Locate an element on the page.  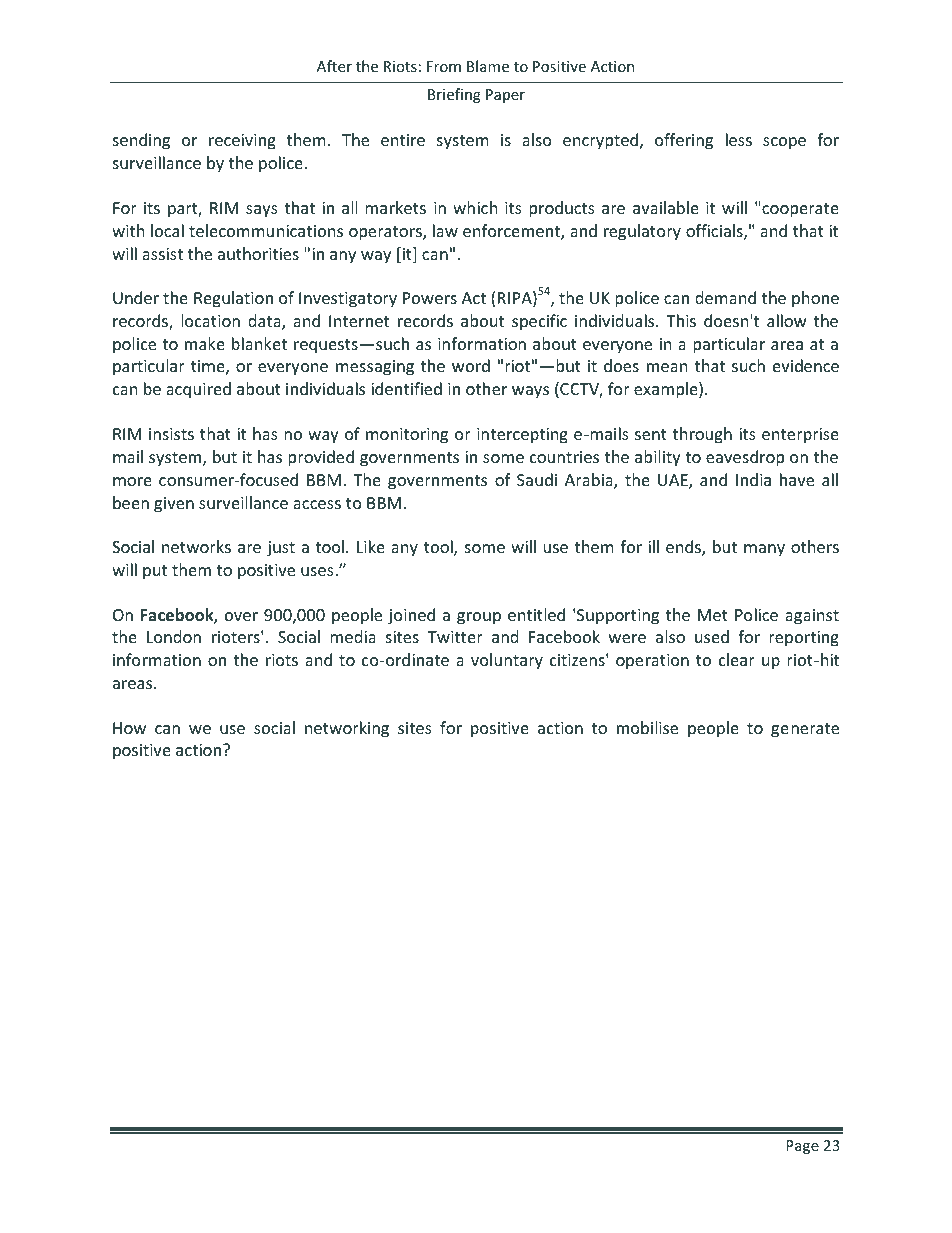
generate is located at coordinates (805, 730).
